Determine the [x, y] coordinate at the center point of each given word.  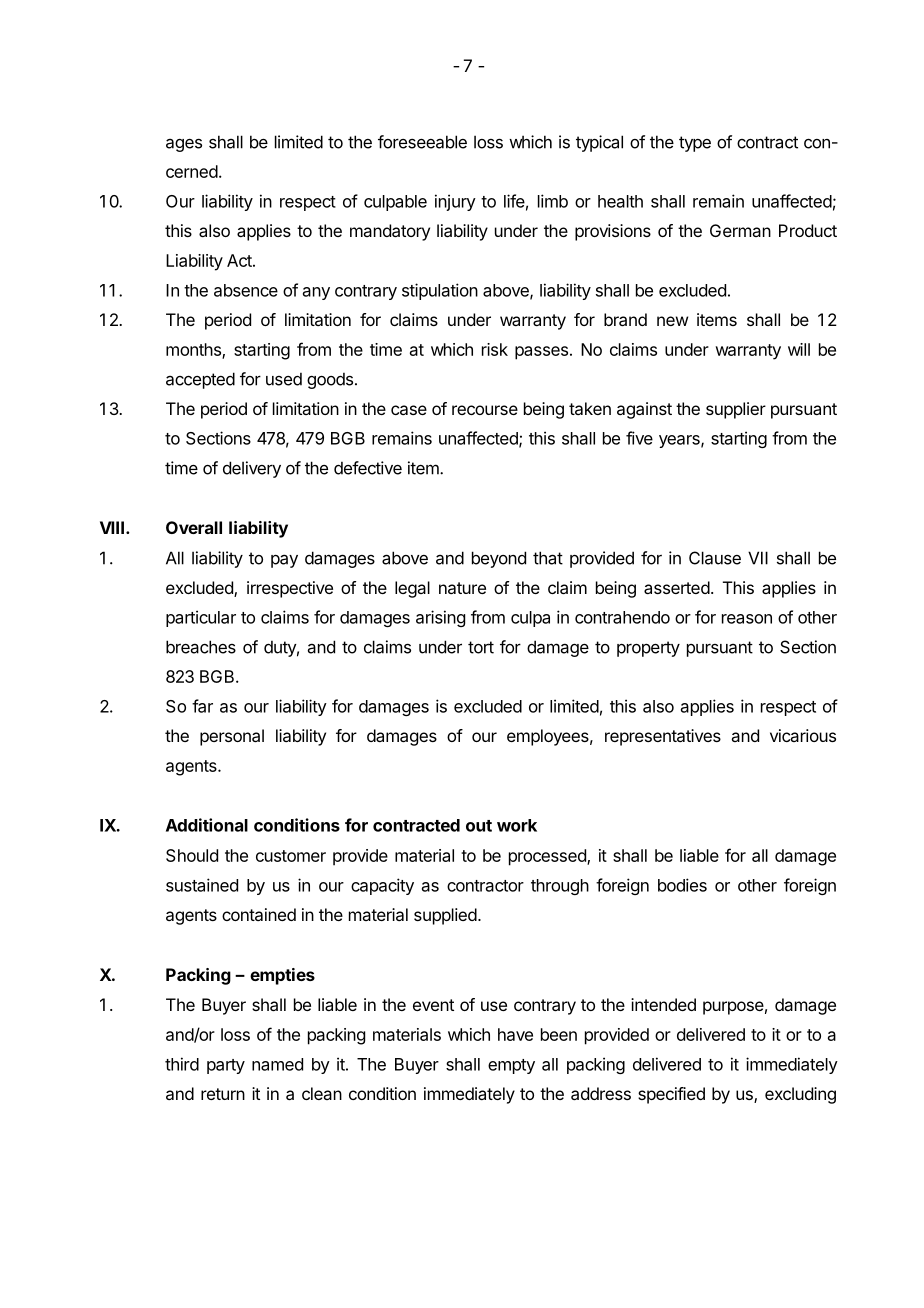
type [695, 144]
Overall [194, 527]
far [202, 706]
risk [495, 349]
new [672, 321]
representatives [663, 737]
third [182, 1064]
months [194, 350]
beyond [499, 559]
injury [455, 202]
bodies [682, 885]
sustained [202, 885]
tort [481, 647]
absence [246, 290]
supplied [445, 916]
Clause [715, 558]
